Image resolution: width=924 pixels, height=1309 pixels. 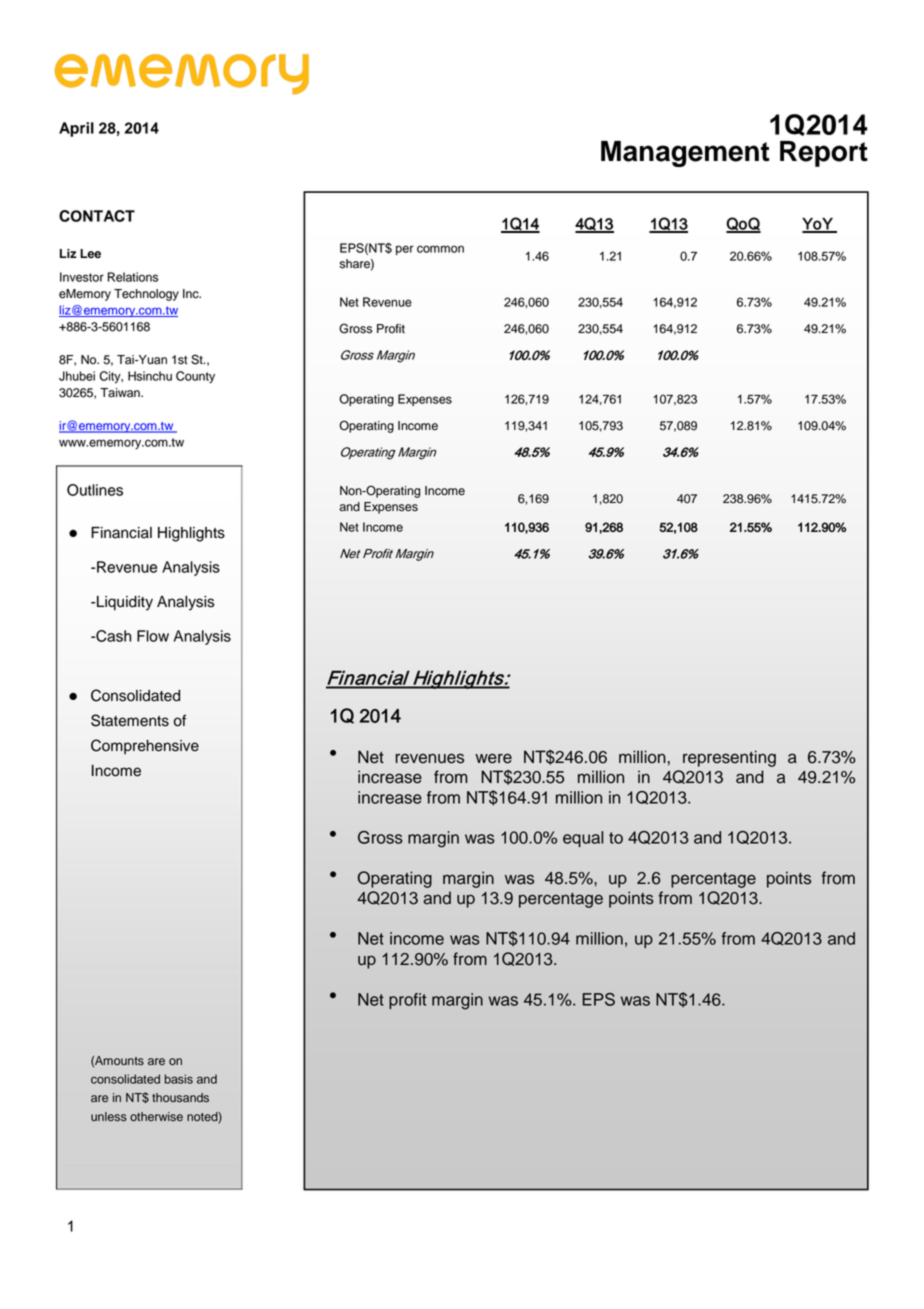 What do you see at coordinates (440, 249) in the document?
I see `common` at bounding box center [440, 249].
